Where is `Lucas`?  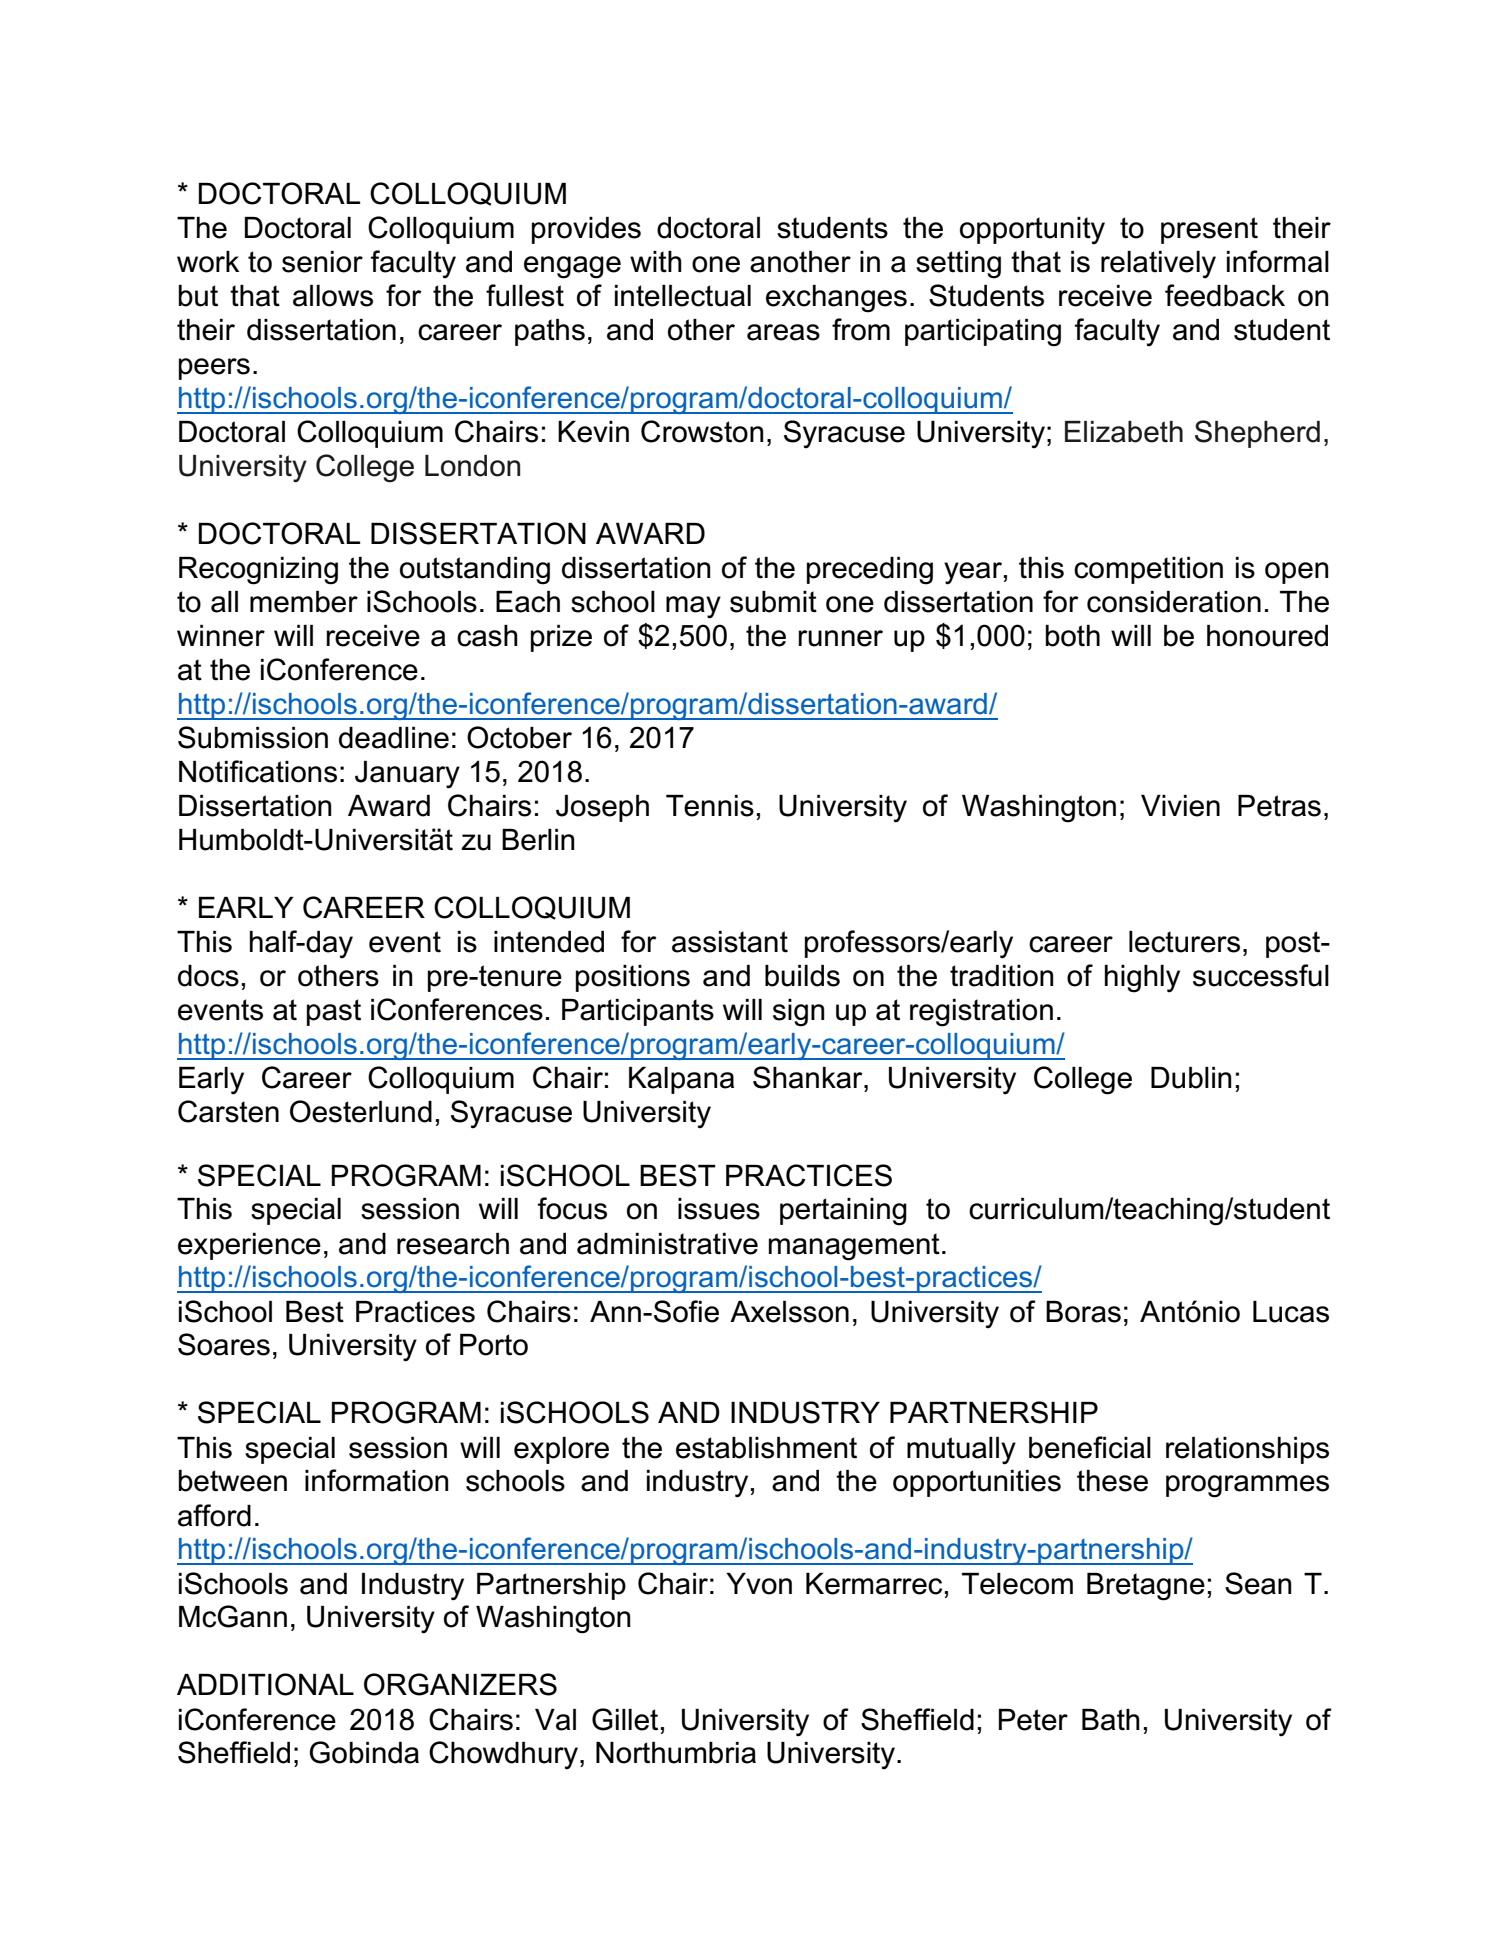 Lucas is located at coordinates (1291, 1312).
